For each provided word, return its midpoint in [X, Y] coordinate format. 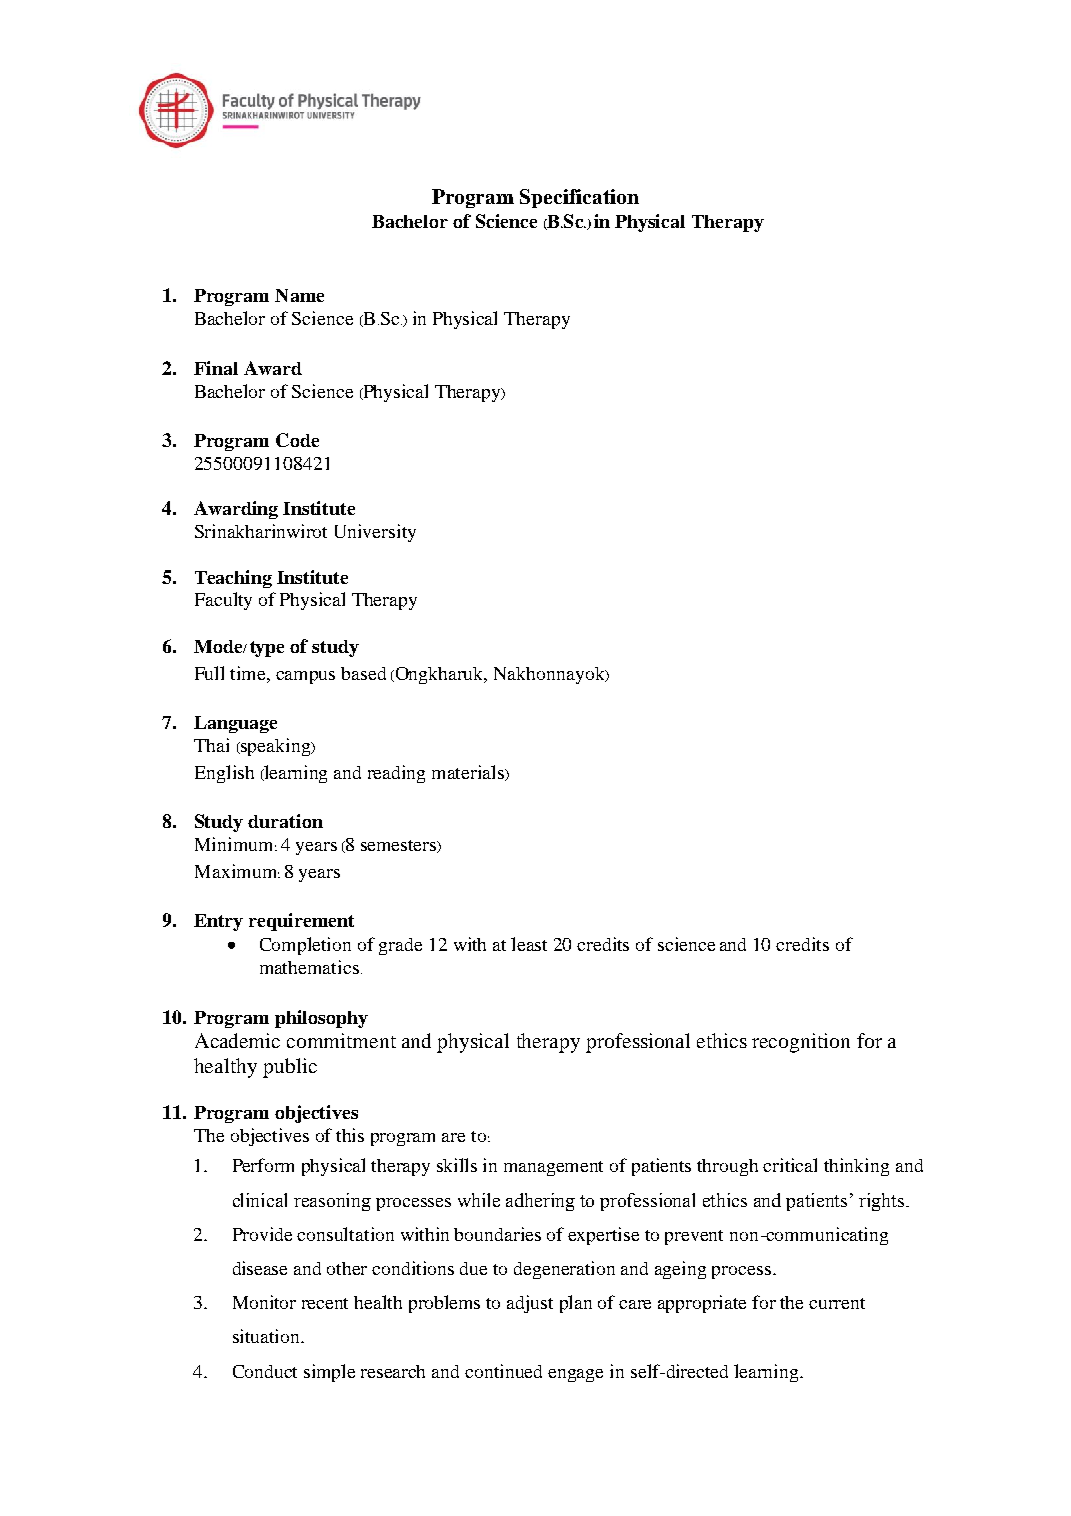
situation [267, 1336]
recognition [801, 1043]
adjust [530, 1304]
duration [285, 821]
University [375, 533]
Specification [579, 198]
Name [299, 295]
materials [469, 773]
